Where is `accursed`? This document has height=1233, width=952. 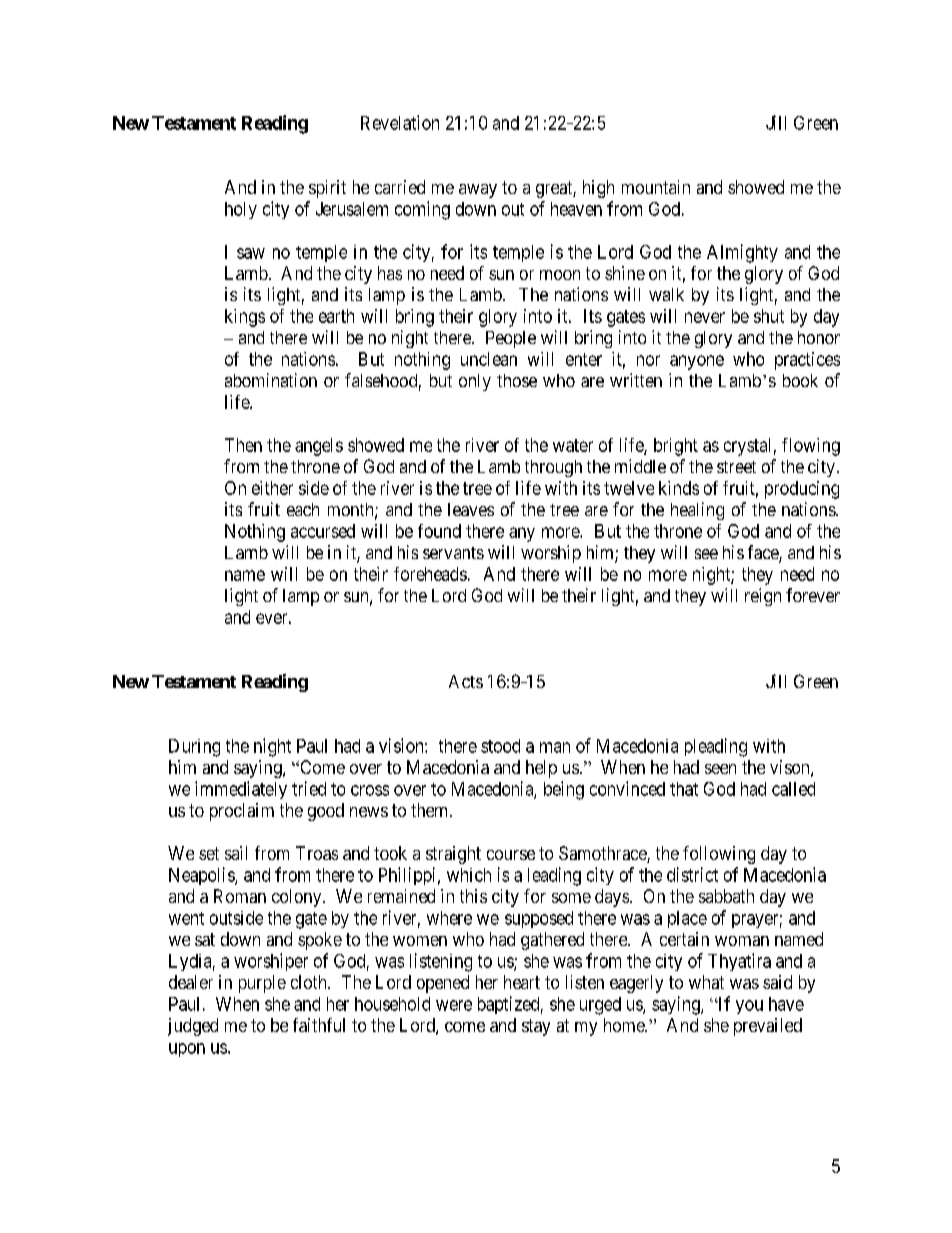 accursed is located at coordinates (323, 531).
